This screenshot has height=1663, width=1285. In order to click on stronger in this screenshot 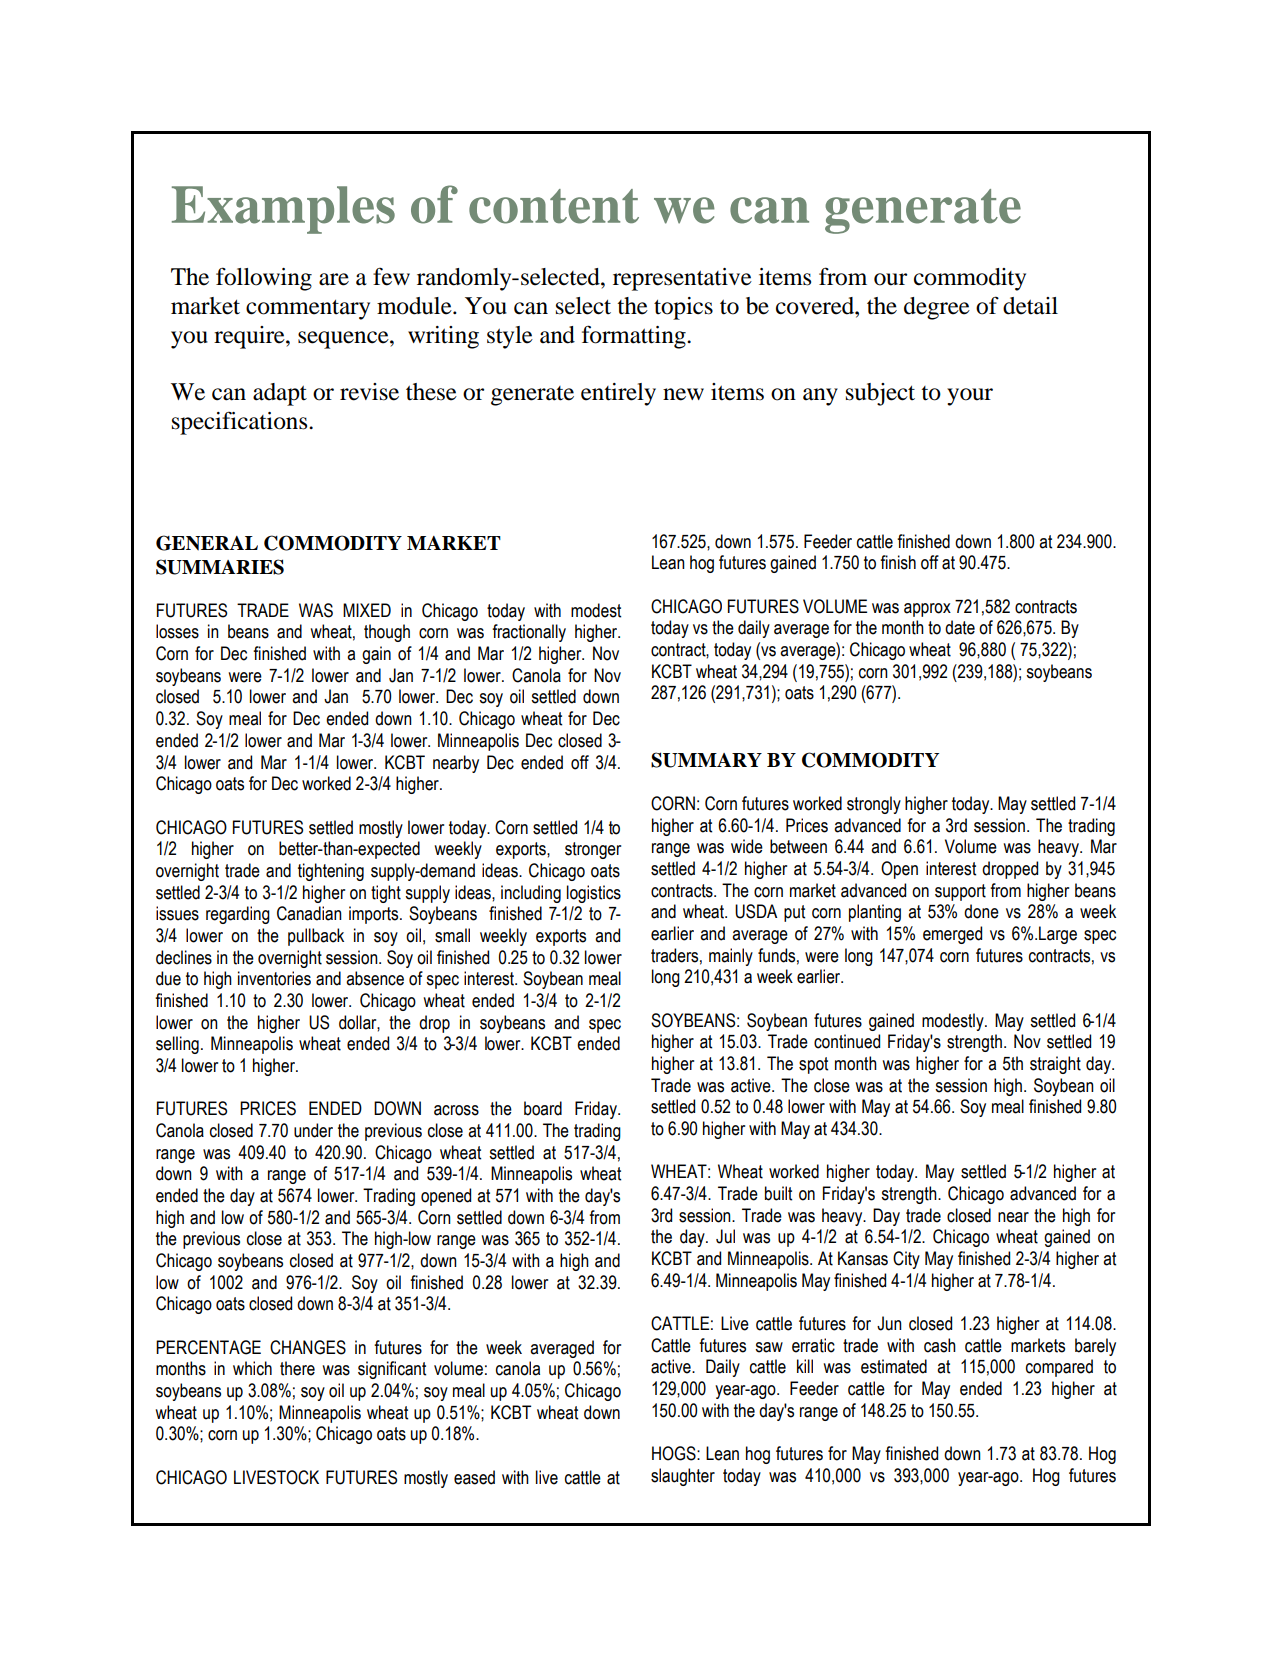, I will do `click(593, 850)`.
